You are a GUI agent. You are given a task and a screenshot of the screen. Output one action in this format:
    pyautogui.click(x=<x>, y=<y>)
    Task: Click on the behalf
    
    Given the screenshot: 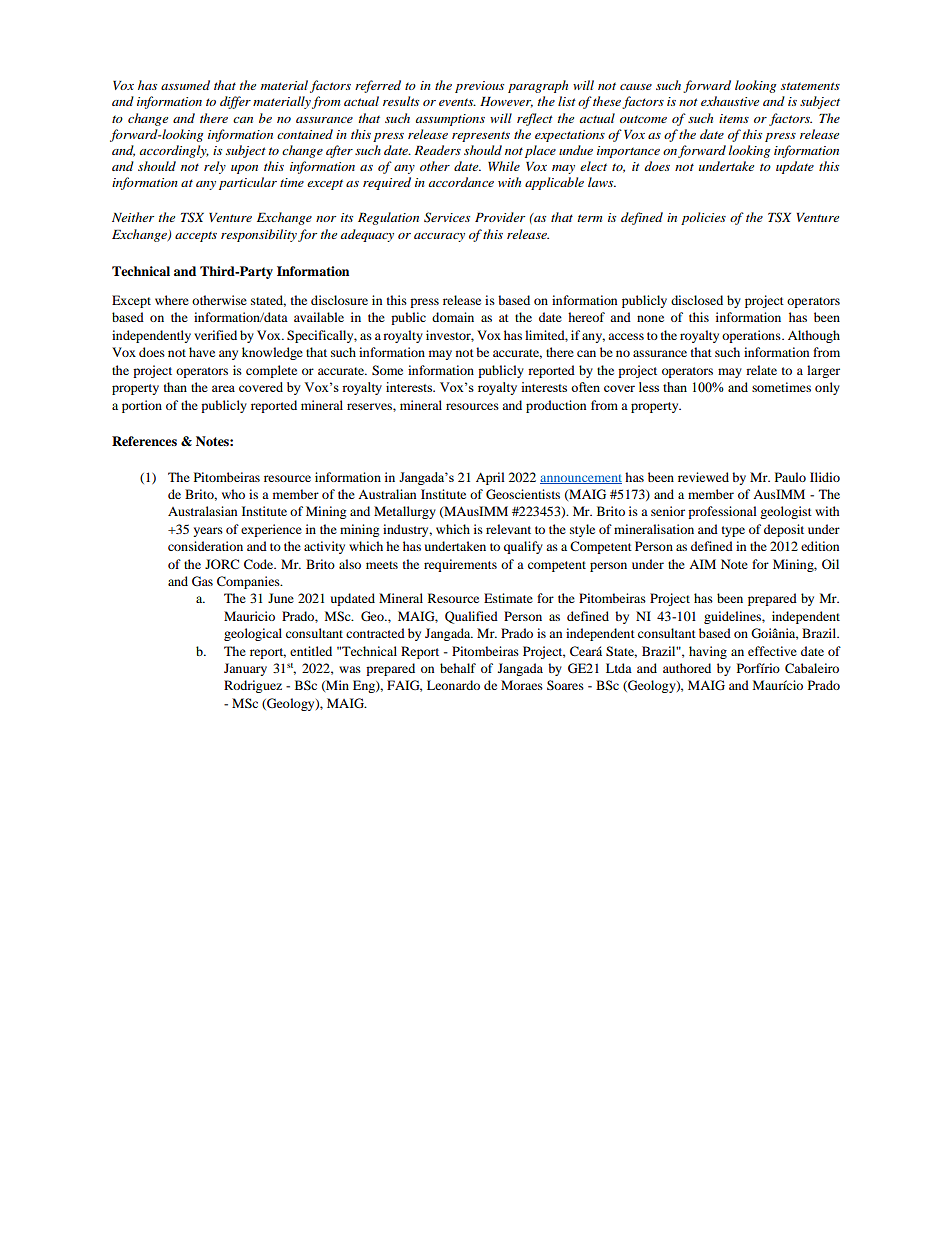 What is the action you would take?
    pyautogui.click(x=458, y=668)
